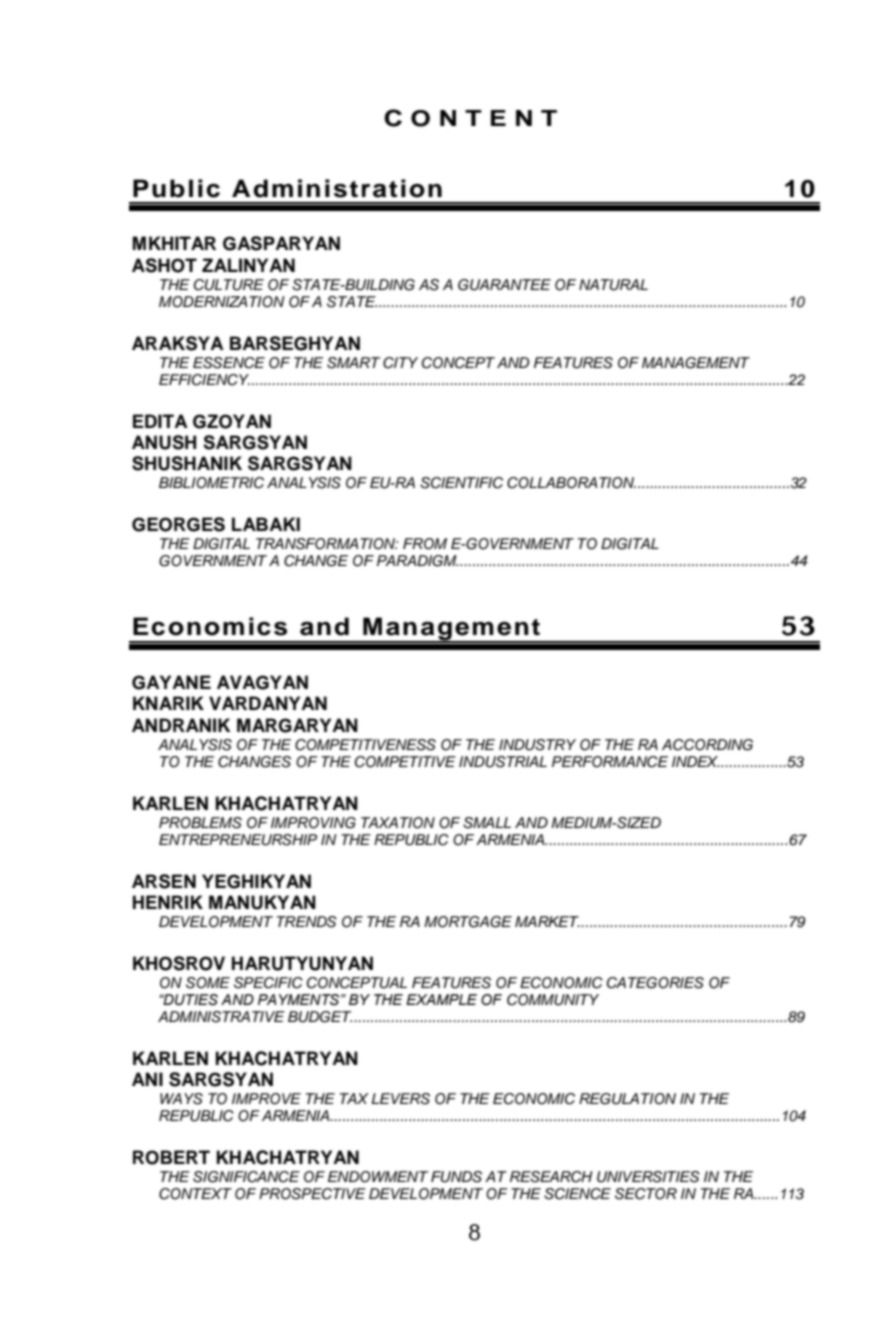  Describe the element at coordinates (461, 483) in the screenshot. I see `SCIENTIFIC` at that location.
